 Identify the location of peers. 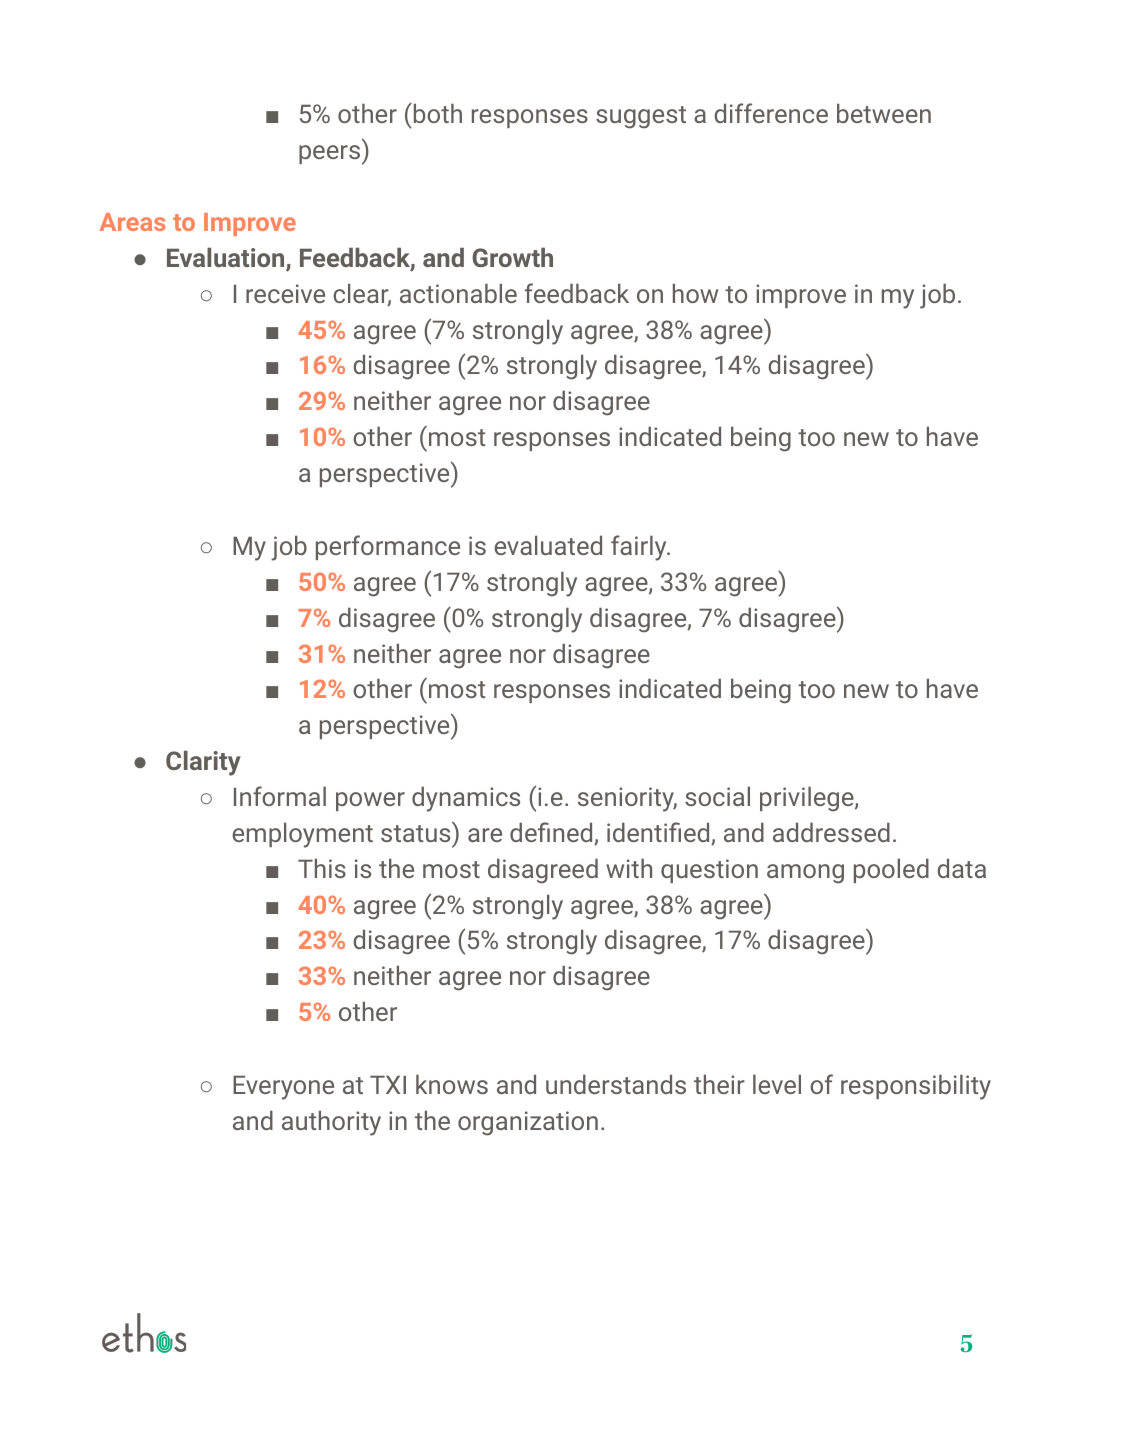
(331, 155).
